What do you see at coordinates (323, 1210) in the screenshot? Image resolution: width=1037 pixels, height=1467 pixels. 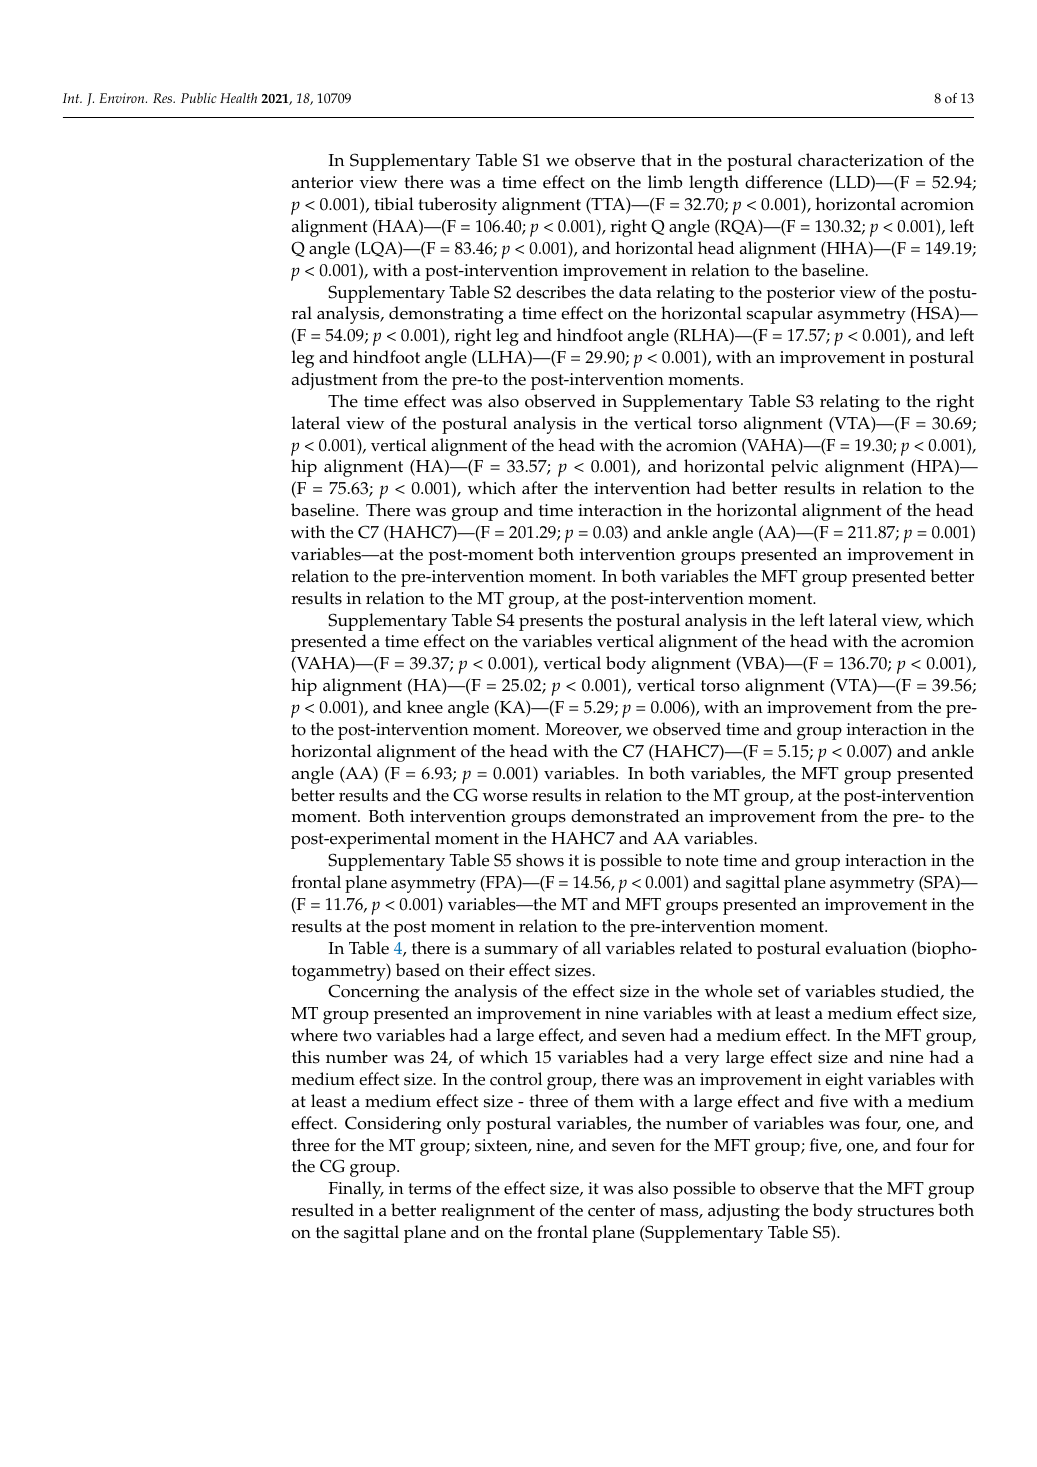 I see `resulted` at bounding box center [323, 1210].
